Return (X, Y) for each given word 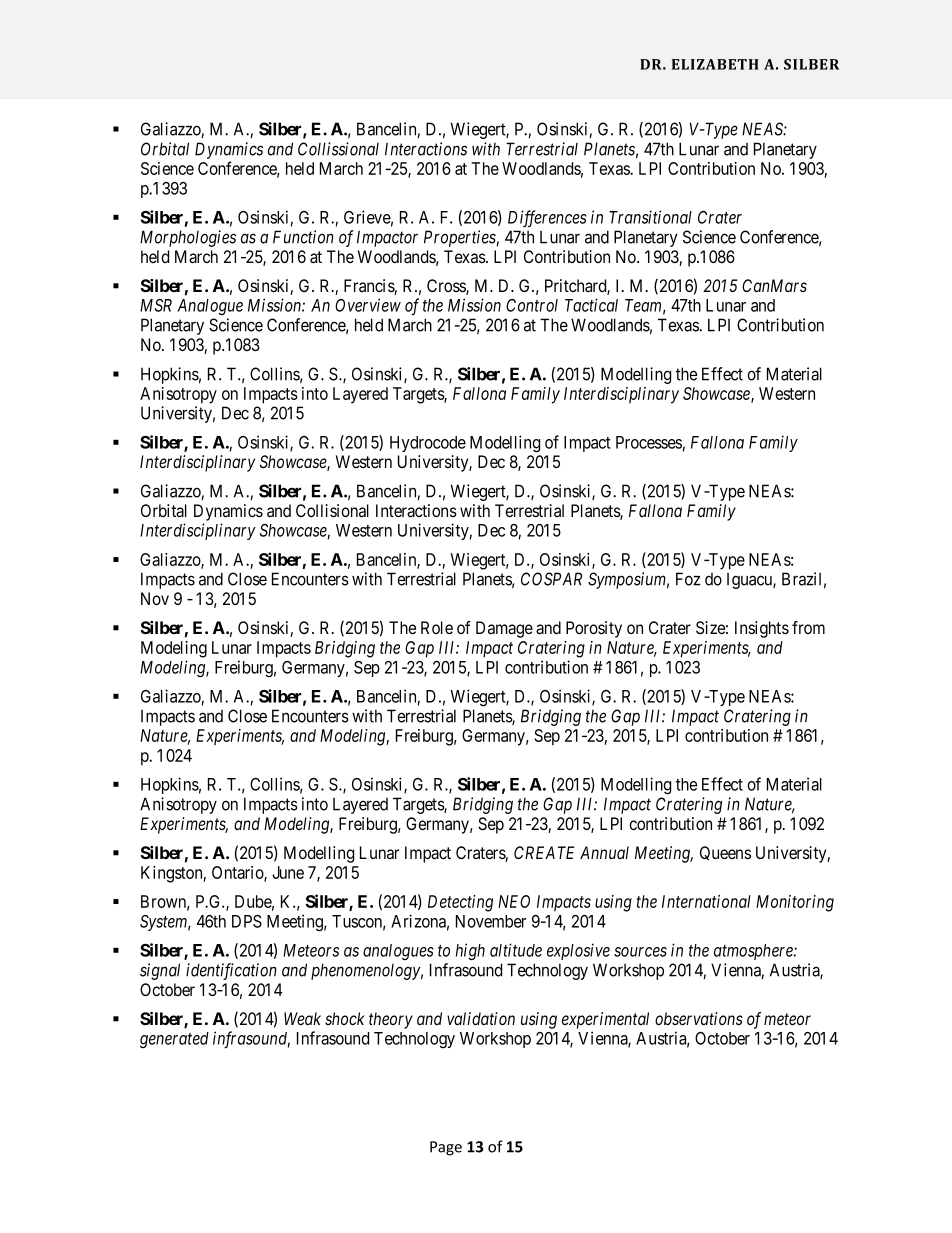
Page (446, 1148)
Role (437, 627)
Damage (504, 629)
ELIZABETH (715, 64)
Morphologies (188, 238)
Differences (547, 219)
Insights (762, 629)
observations (699, 1018)
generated (174, 1040)
